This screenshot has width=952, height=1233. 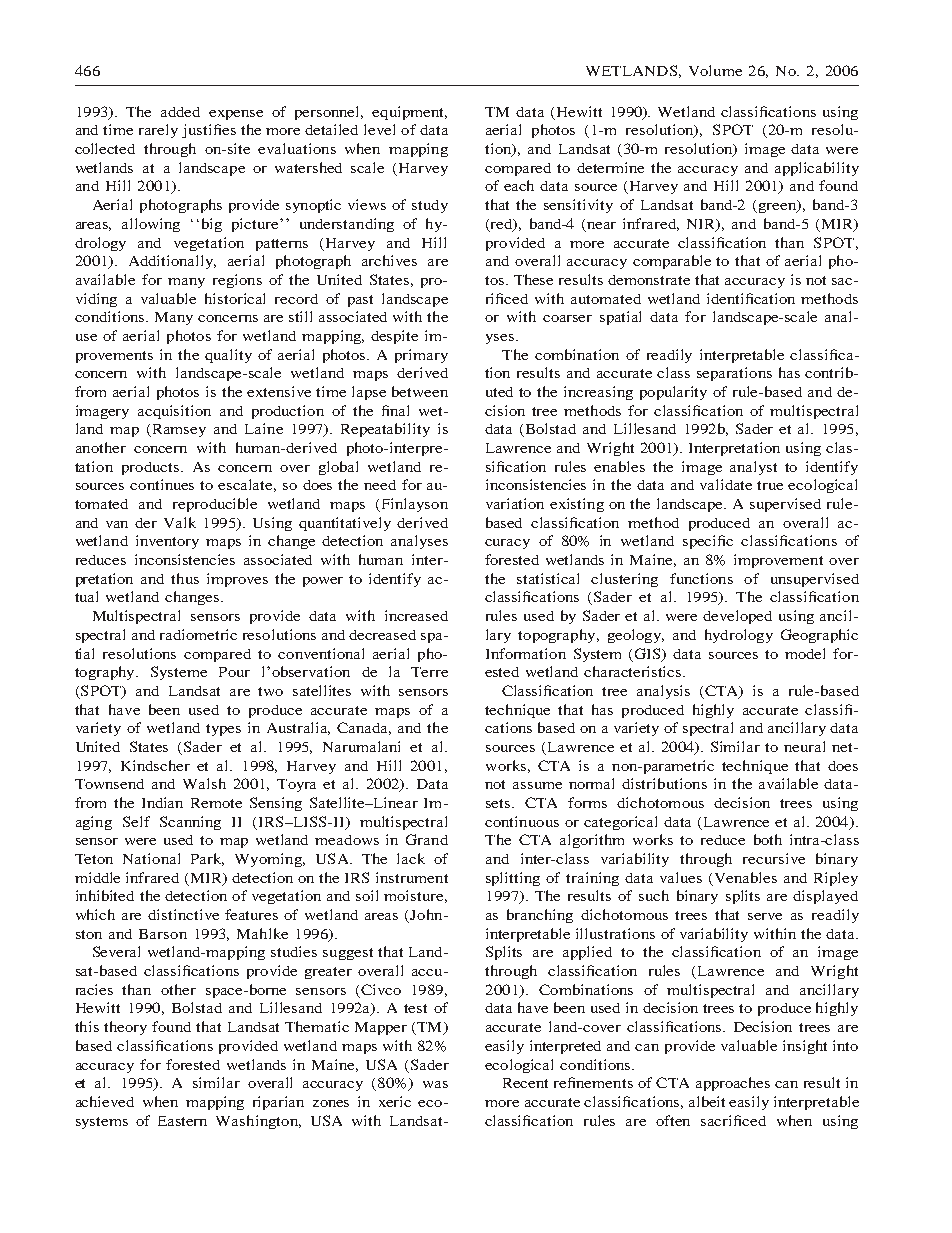 What do you see at coordinates (190, 823) in the screenshot?
I see `Scanning` at bounding box center [190, 823].
